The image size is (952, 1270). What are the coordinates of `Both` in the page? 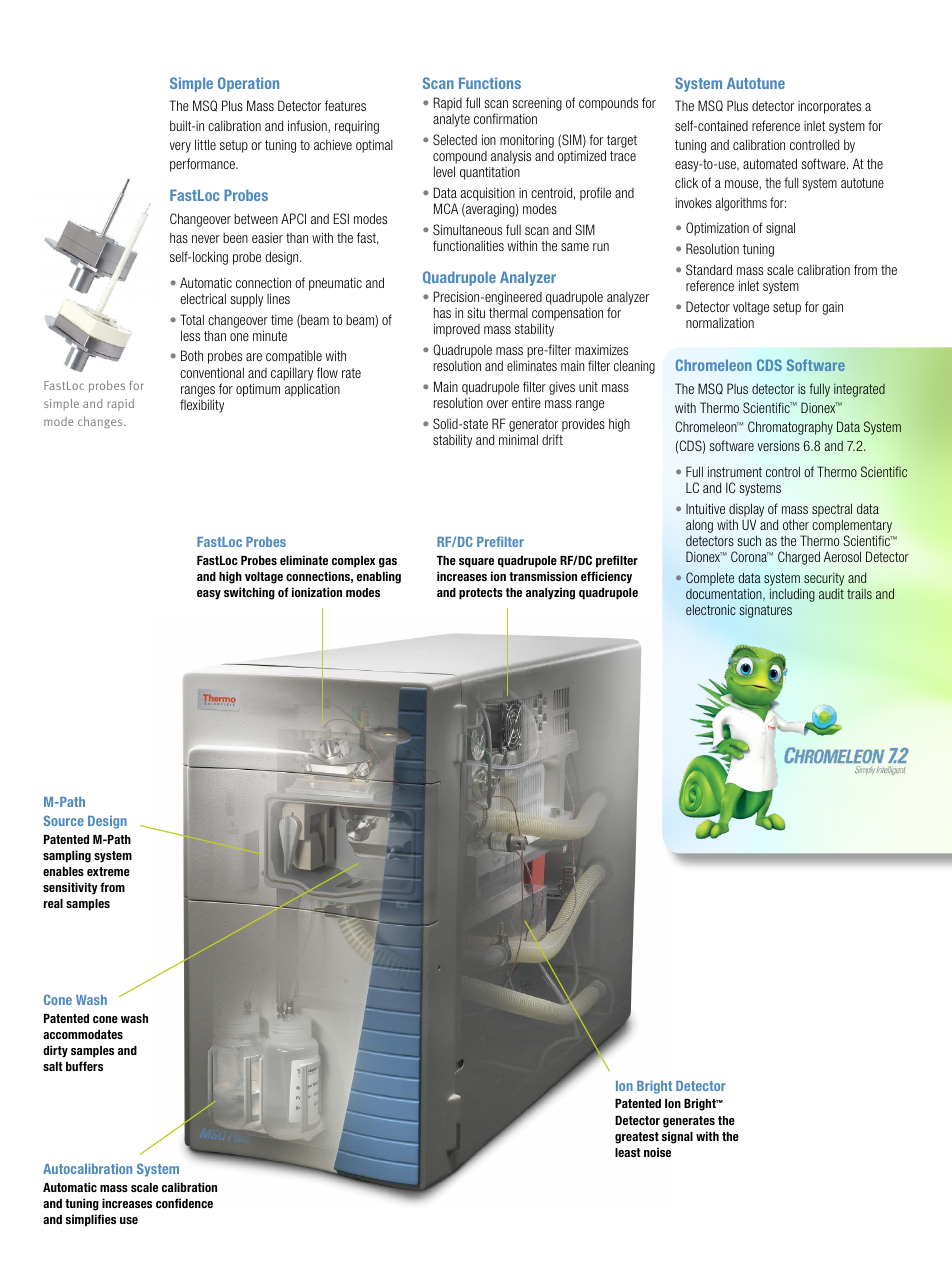 It's located at (192, 355).
